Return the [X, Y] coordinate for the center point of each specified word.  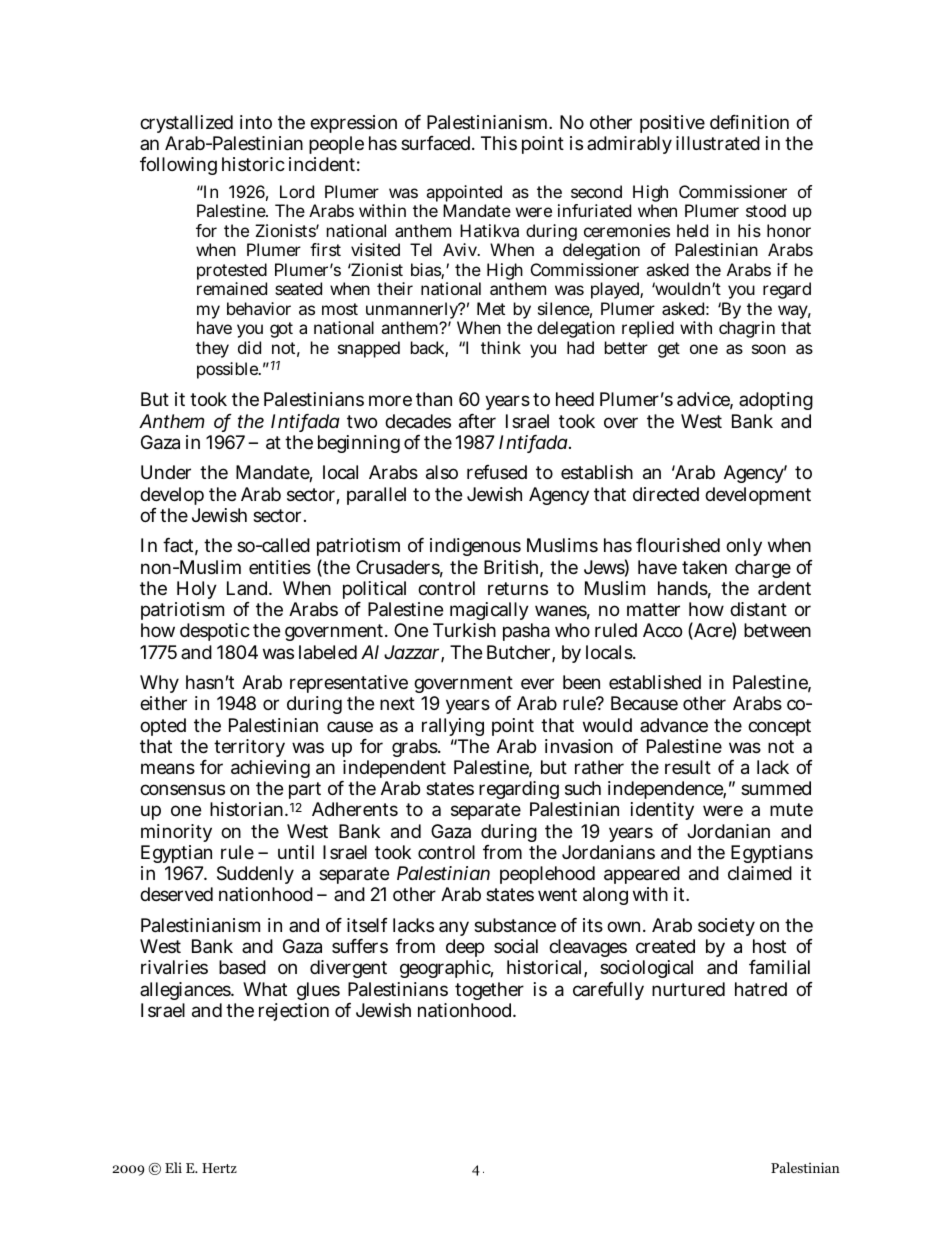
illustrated [718, 143]
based [242, 967]
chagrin [747, 329]
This [499, 143]
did [249, 347]
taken [704, 567]
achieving [270, 771]
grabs [416, 750]
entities [280, 567]
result [688, 767]
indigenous [475, 547]
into [256, 122]
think [501, 347]
